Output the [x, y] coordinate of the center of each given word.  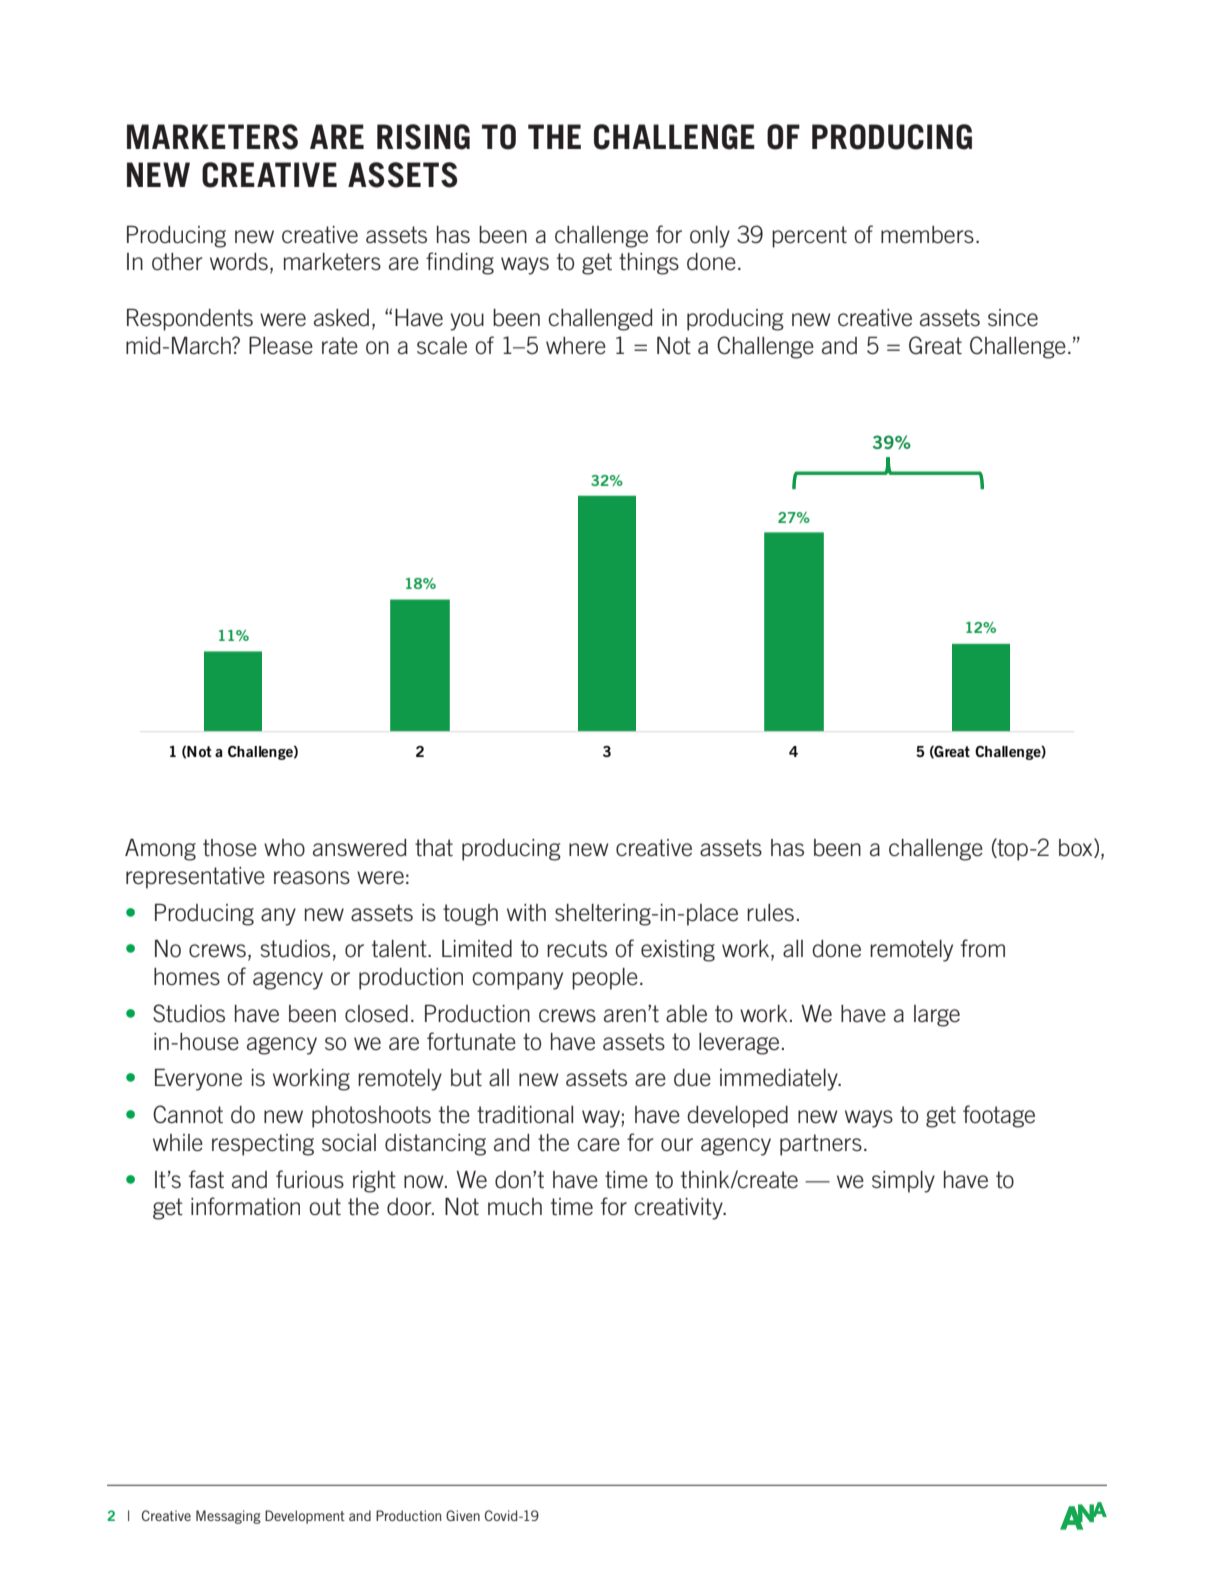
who [284, 848]
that [434, 848]
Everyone [198, 1079]
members [927, 235]
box [1077, 848]
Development [305, 1517]
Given [463, 1515]
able [686, 1014]
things [649, 264]
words [239, 262]
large [937, 1016]
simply [903, 1182]
